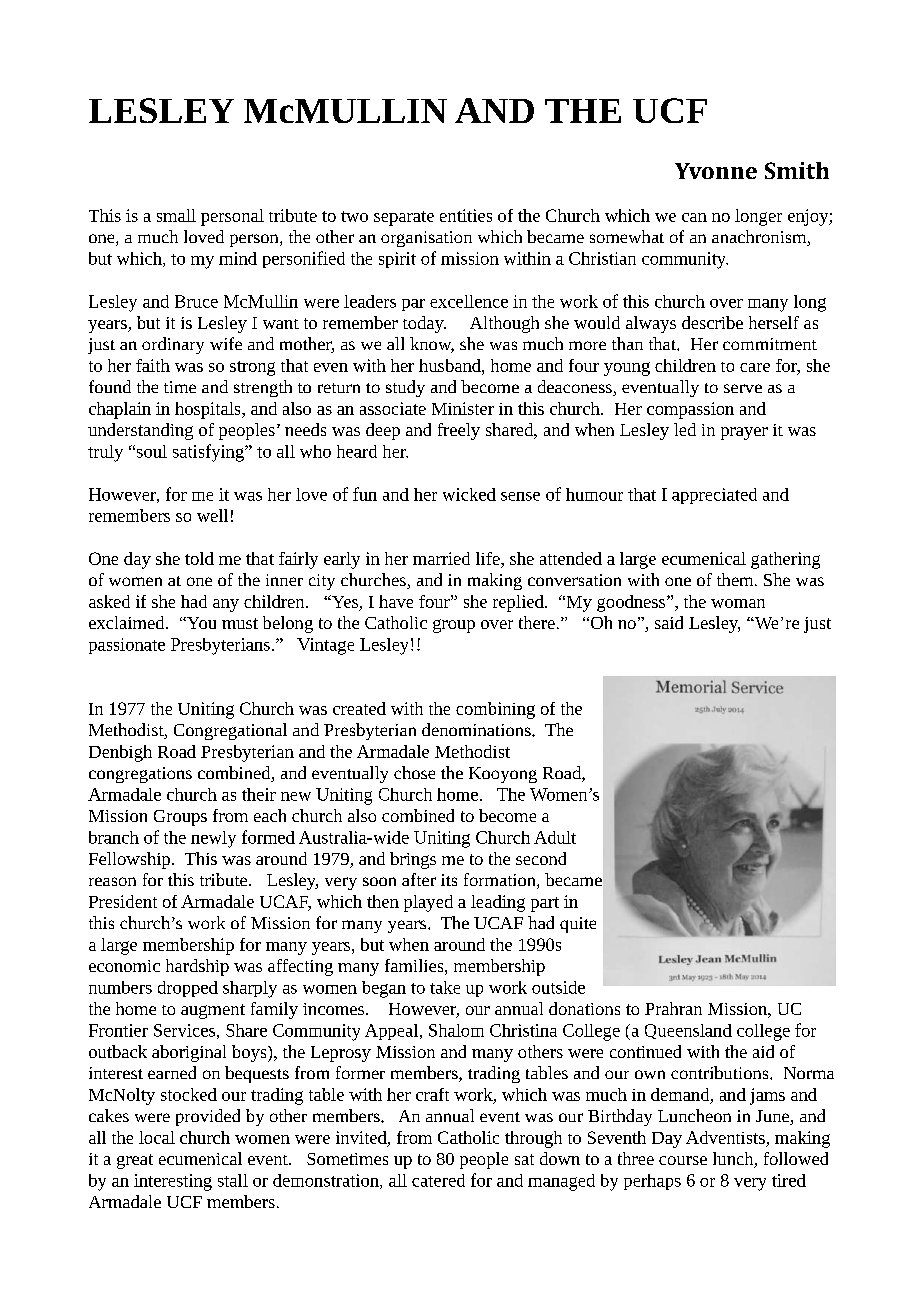  Describe the element at coordinates (555, 837) in the page. I see `Adult` at that location.
